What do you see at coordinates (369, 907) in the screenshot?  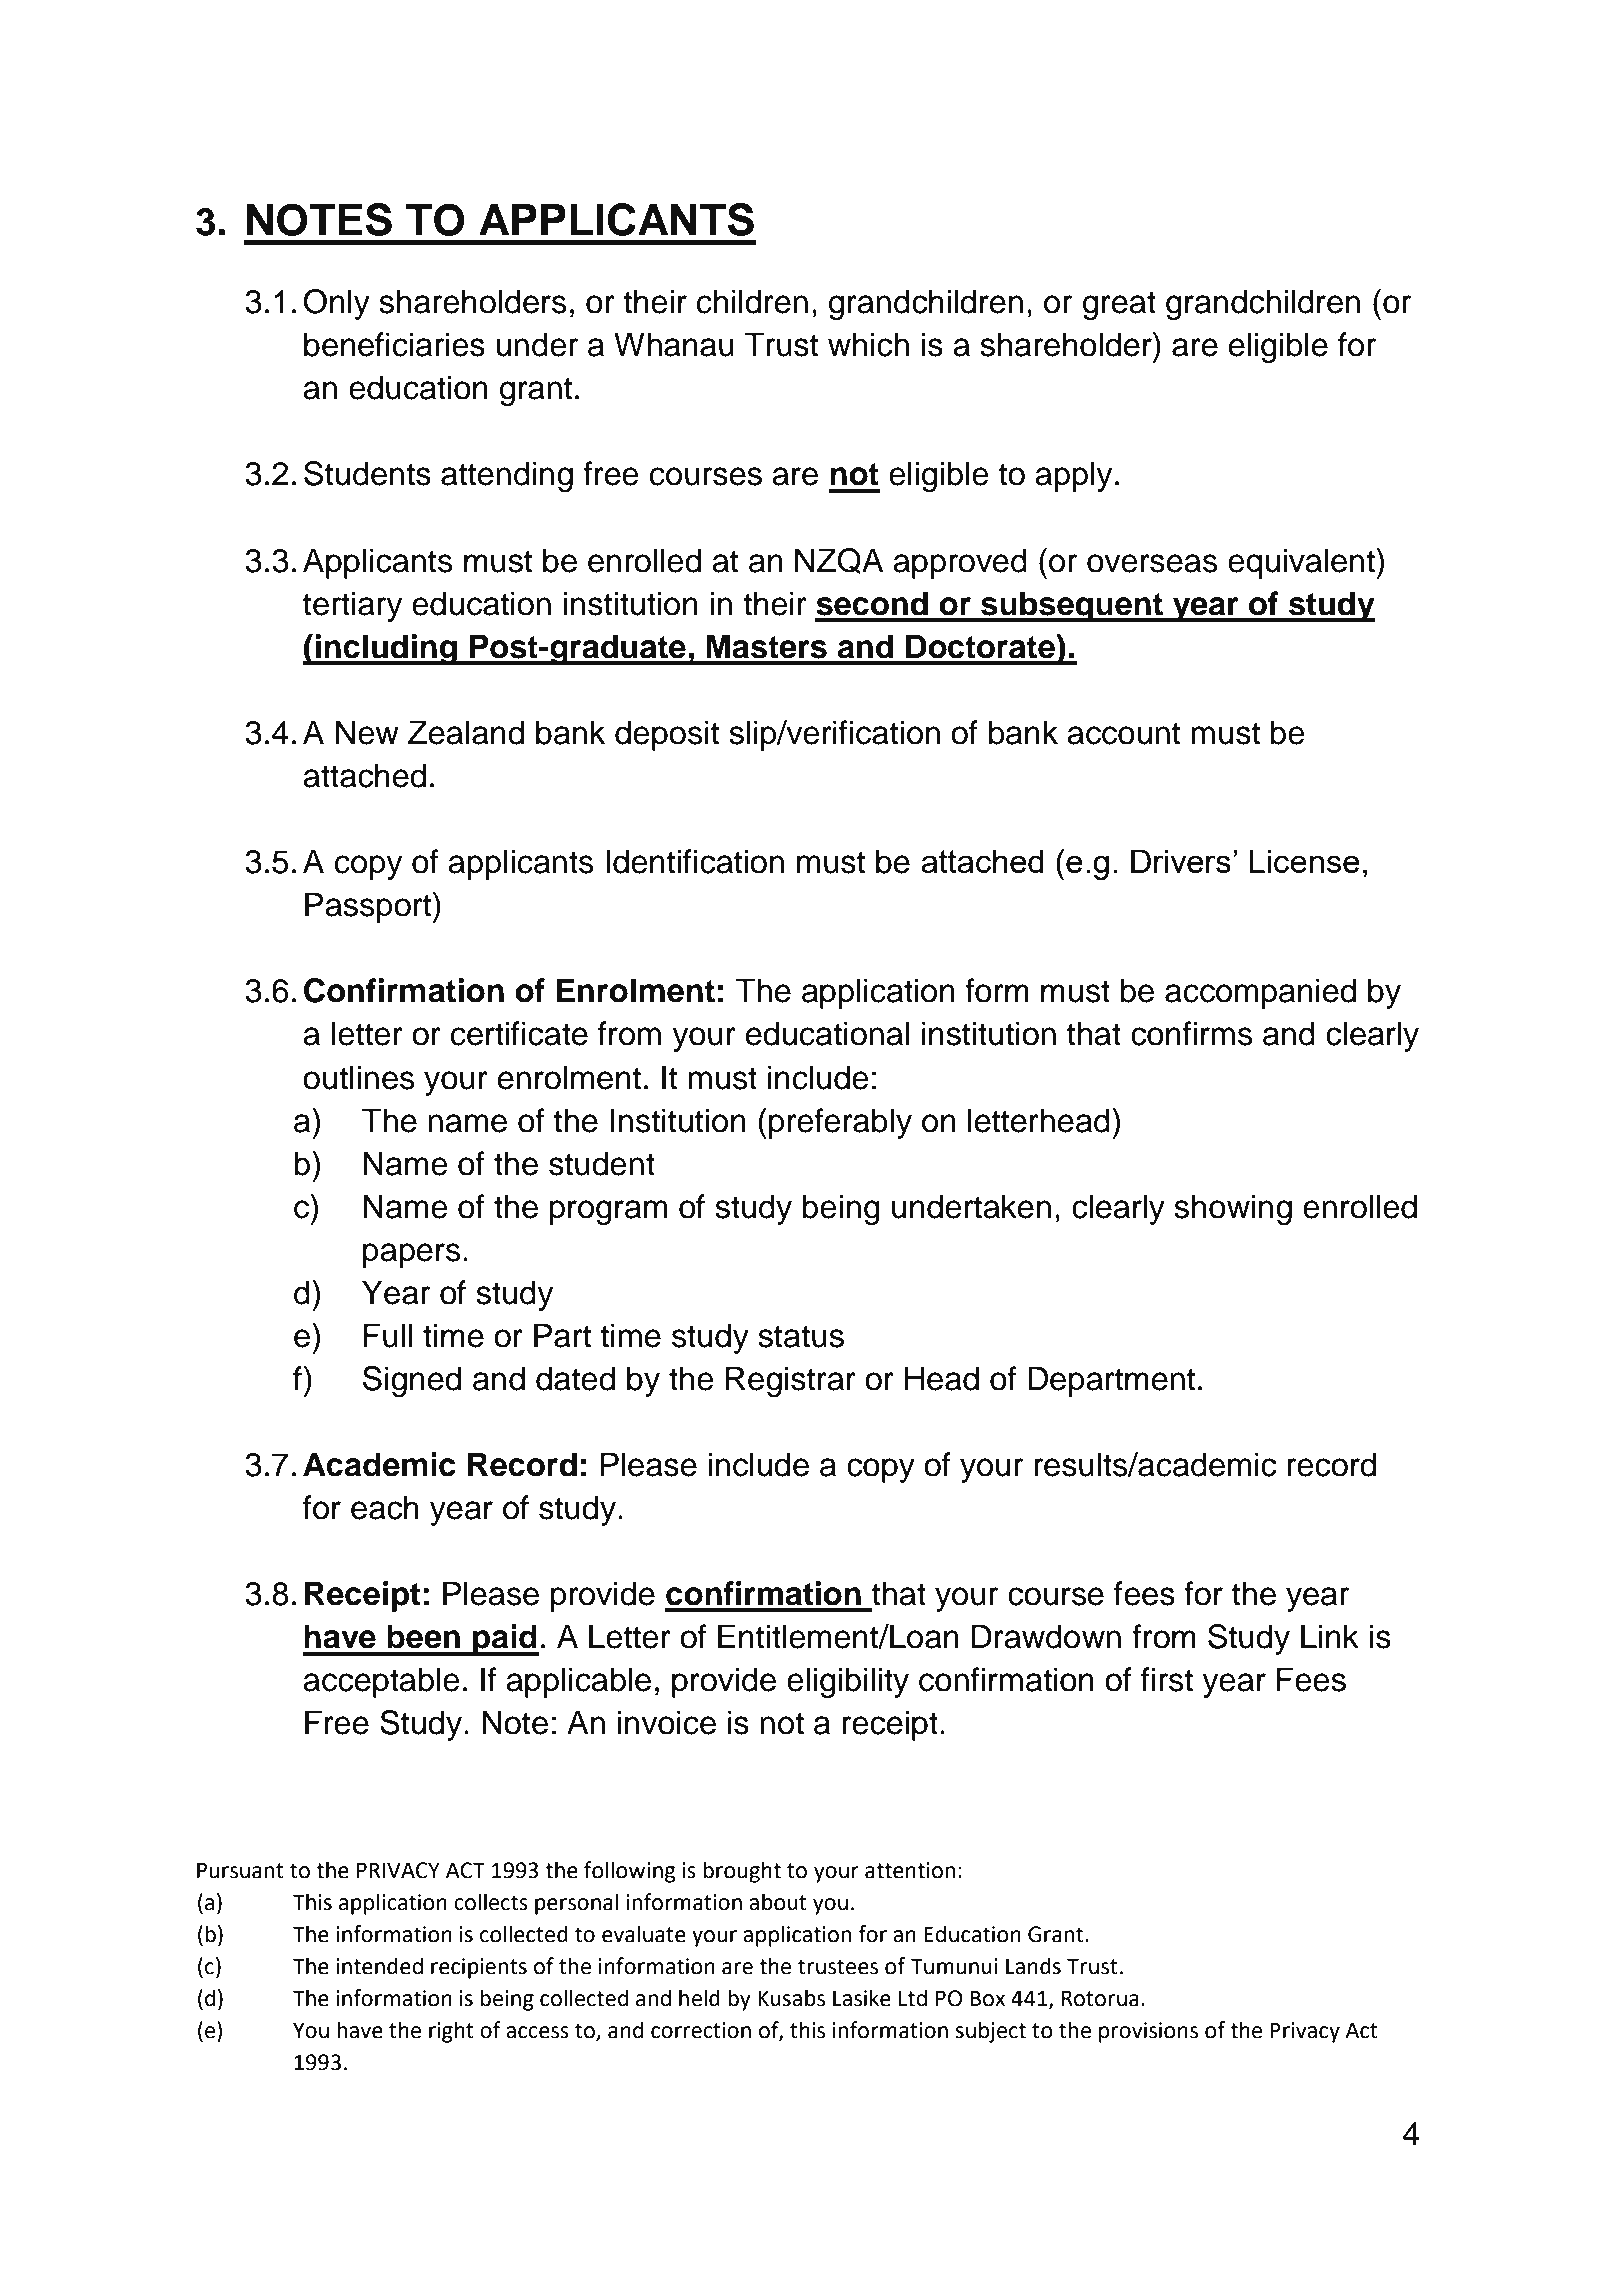 I see `Passport` at bounding box center [369, 907].
